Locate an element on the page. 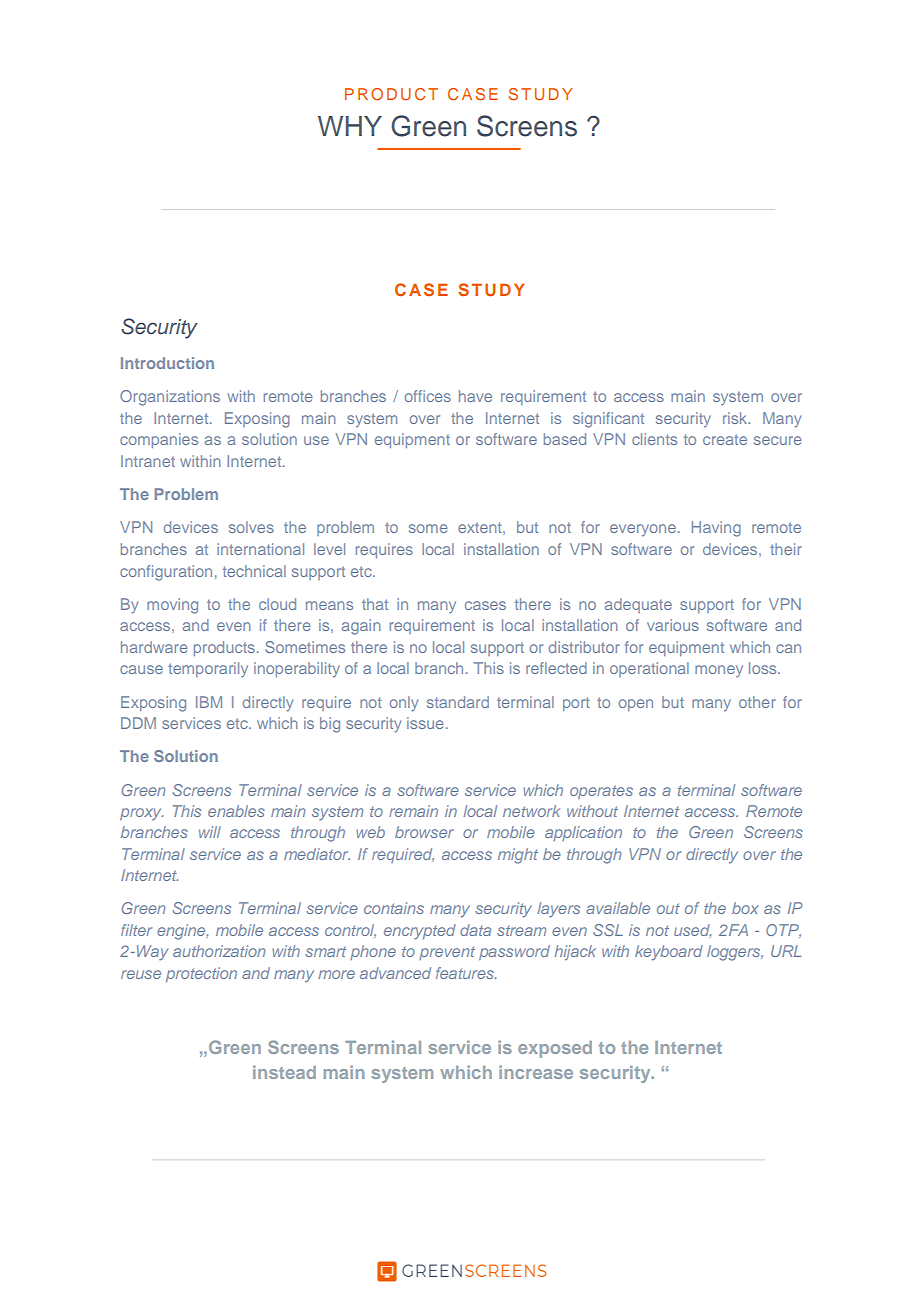 This page has width=924, height=1308. have is located at coordinates (475, 396).
